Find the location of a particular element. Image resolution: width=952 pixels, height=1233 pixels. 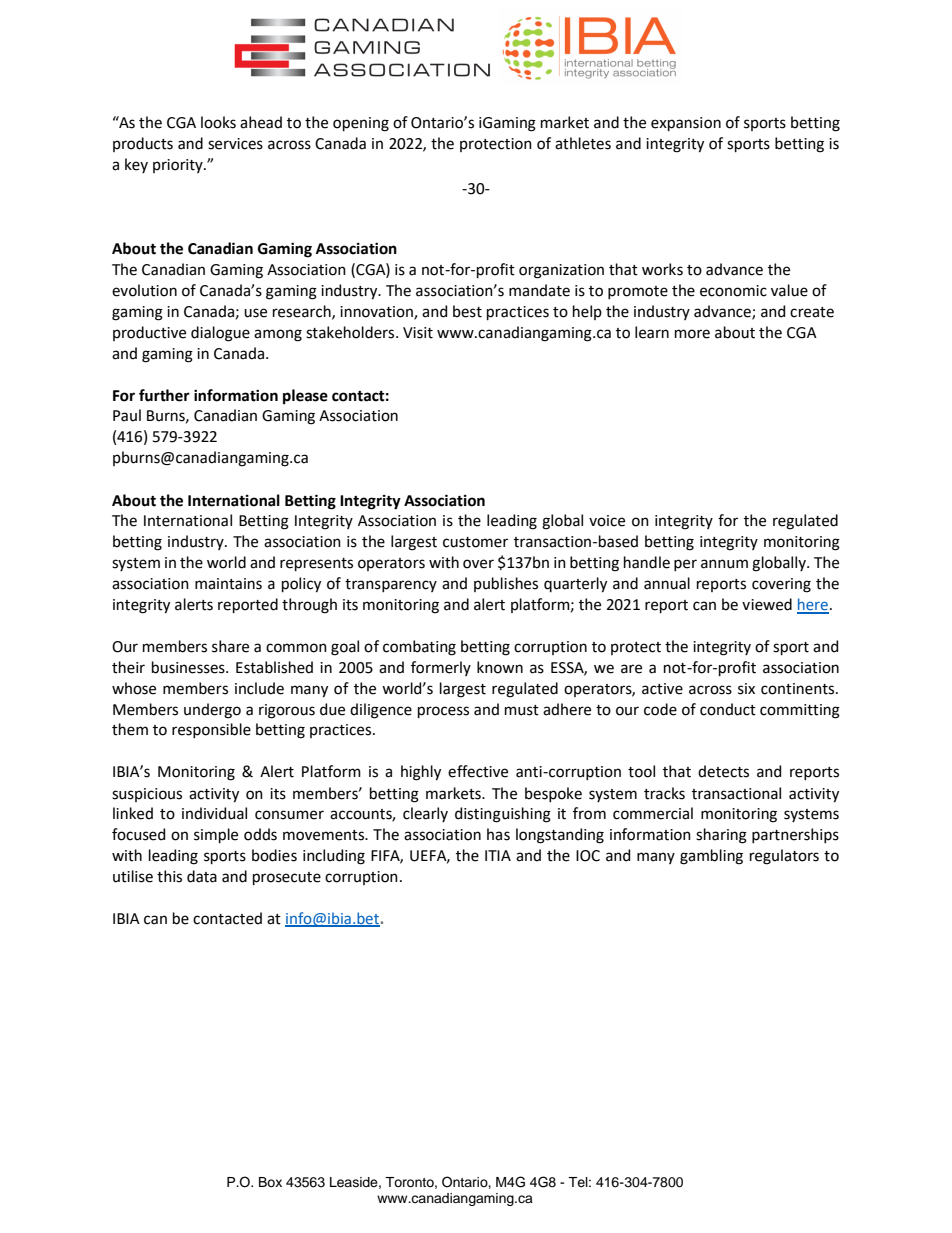

annum is located at coordinates (724, 564).
